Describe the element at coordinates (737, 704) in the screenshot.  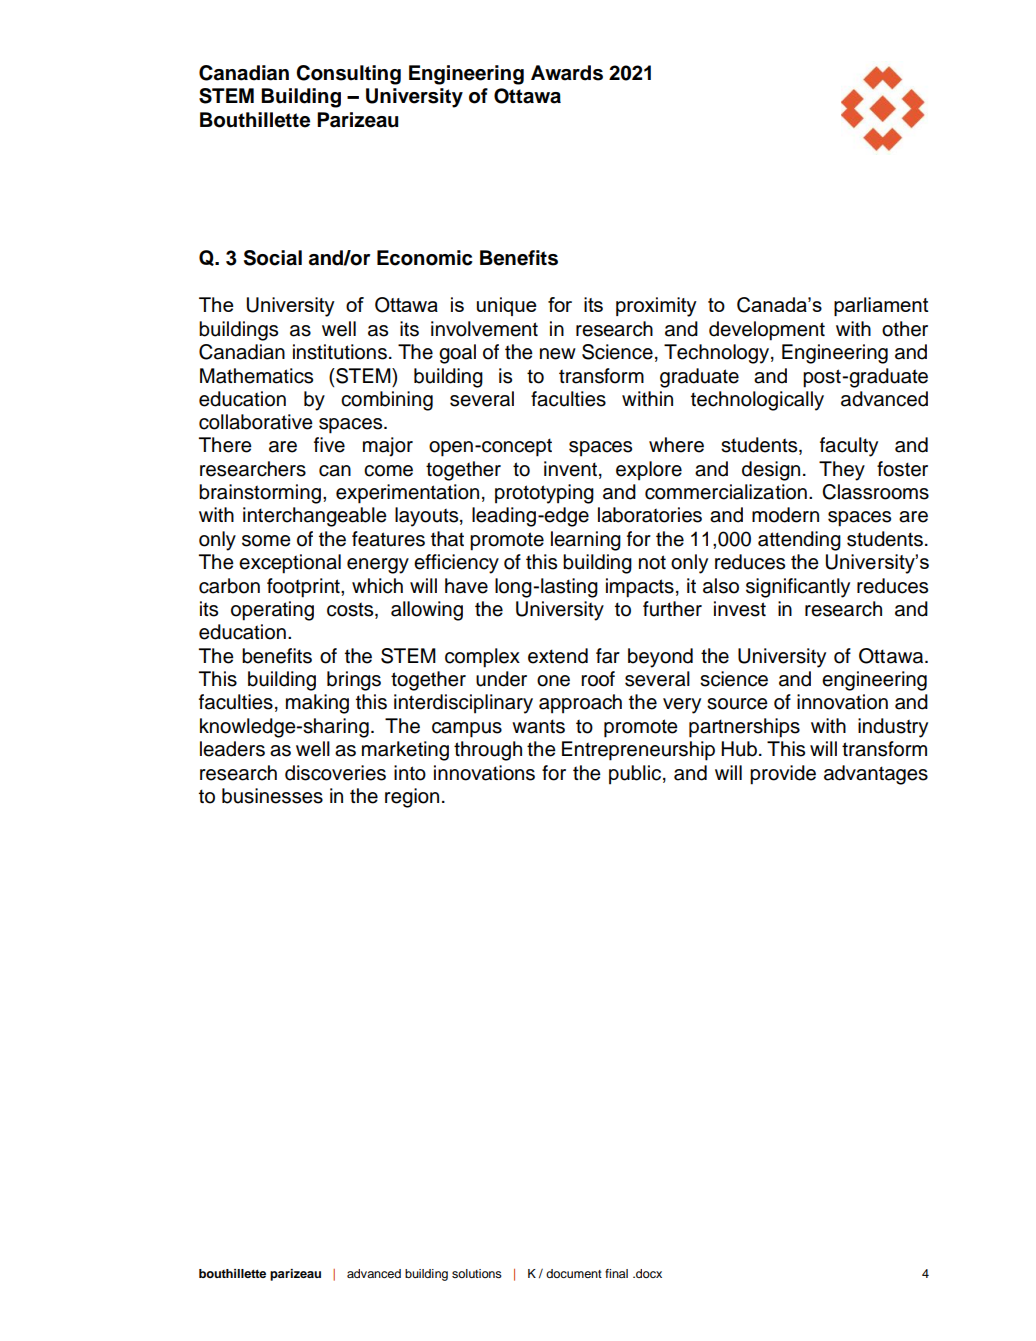
I see `source` at that location.
